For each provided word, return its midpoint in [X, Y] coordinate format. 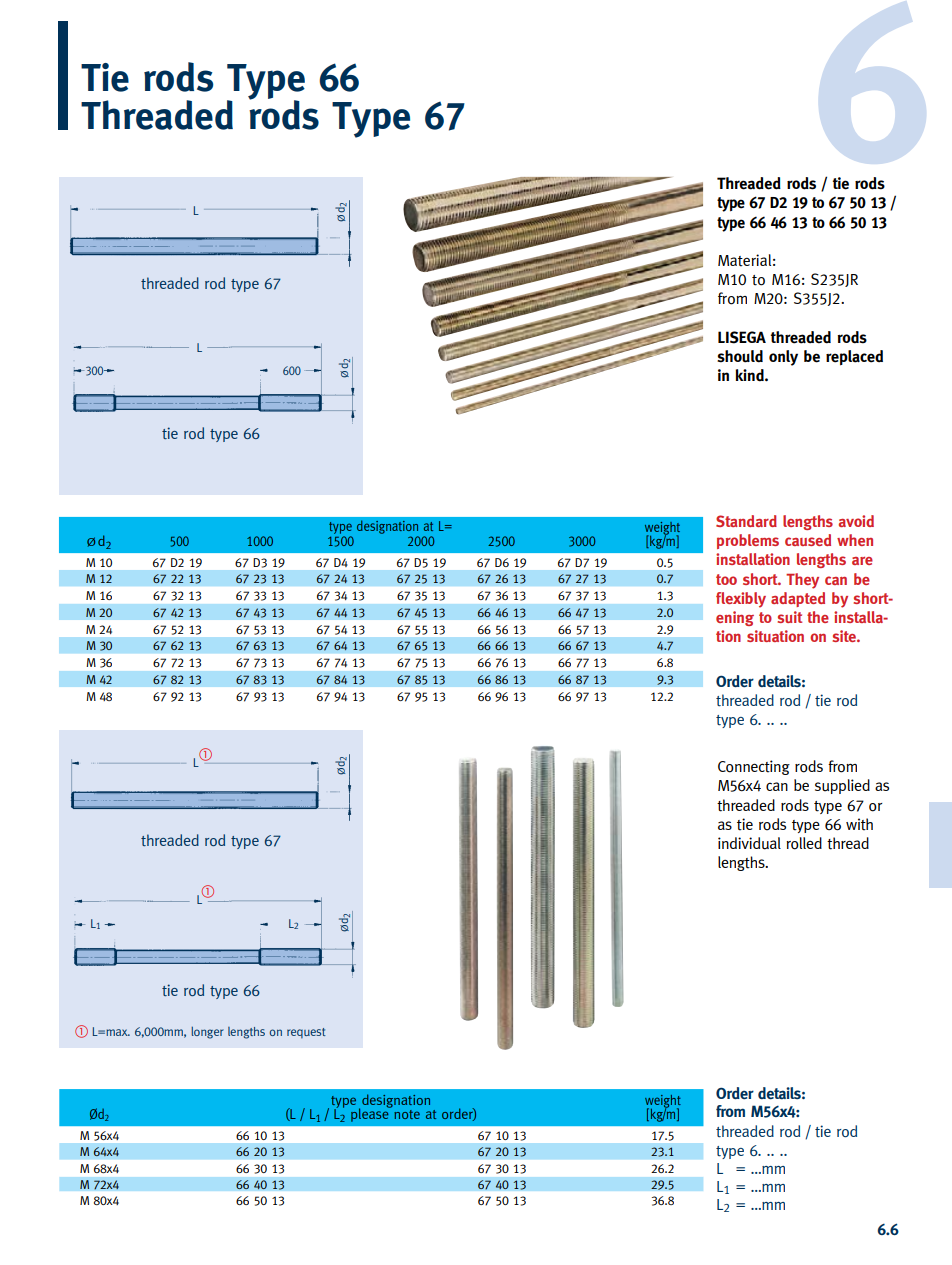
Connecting [754, 767]
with [859, 824]
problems [748, 541]
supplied [842, 786]
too [726, 579]
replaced [854, 358]
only [783, 358]
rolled [804, 843]
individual [749, 843]
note [407, 1114]
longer [207, 1033]
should [740, 356]
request [306, 1033]
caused [808, 540]
